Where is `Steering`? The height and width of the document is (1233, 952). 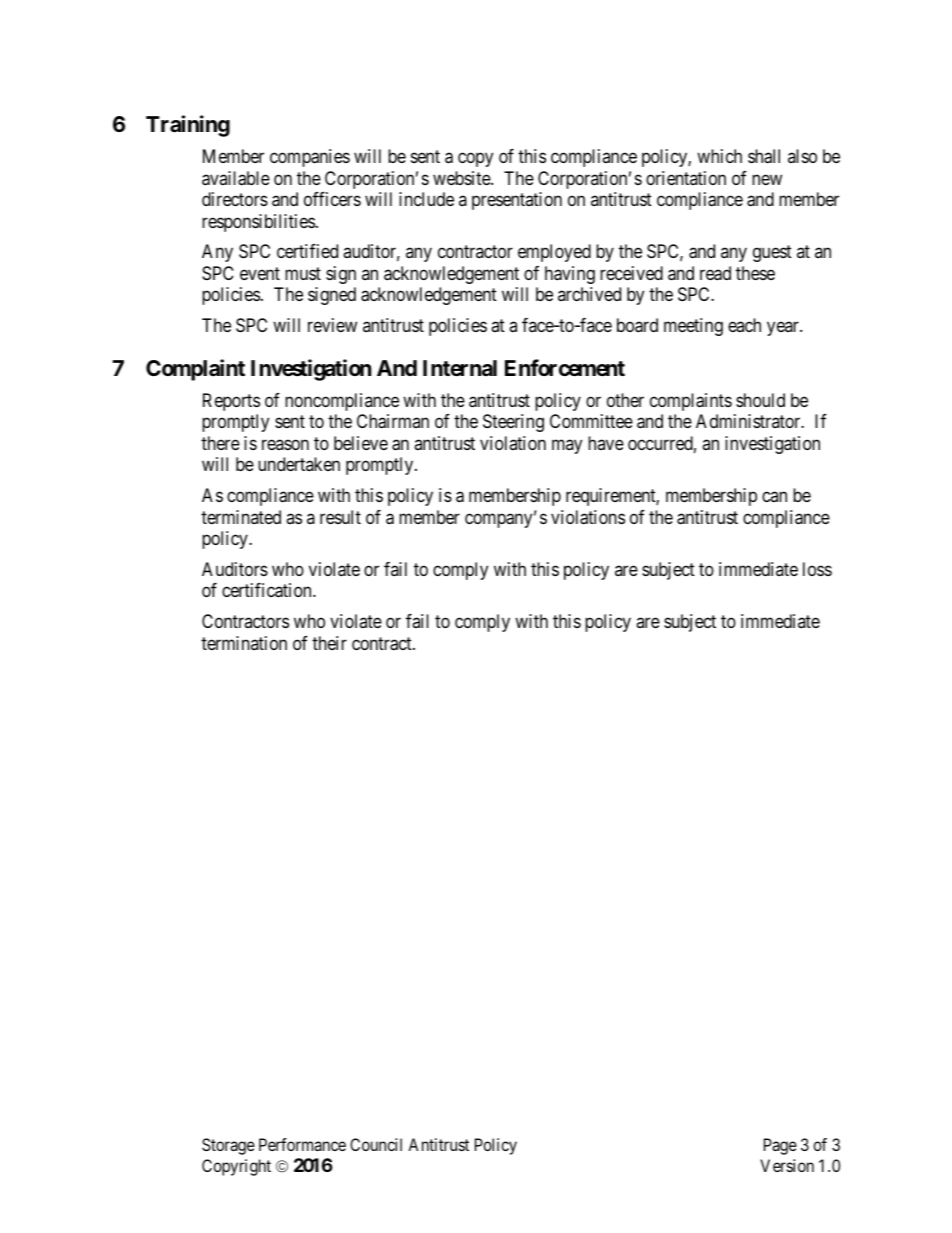
Steering is located at coordinates (513, 423).
